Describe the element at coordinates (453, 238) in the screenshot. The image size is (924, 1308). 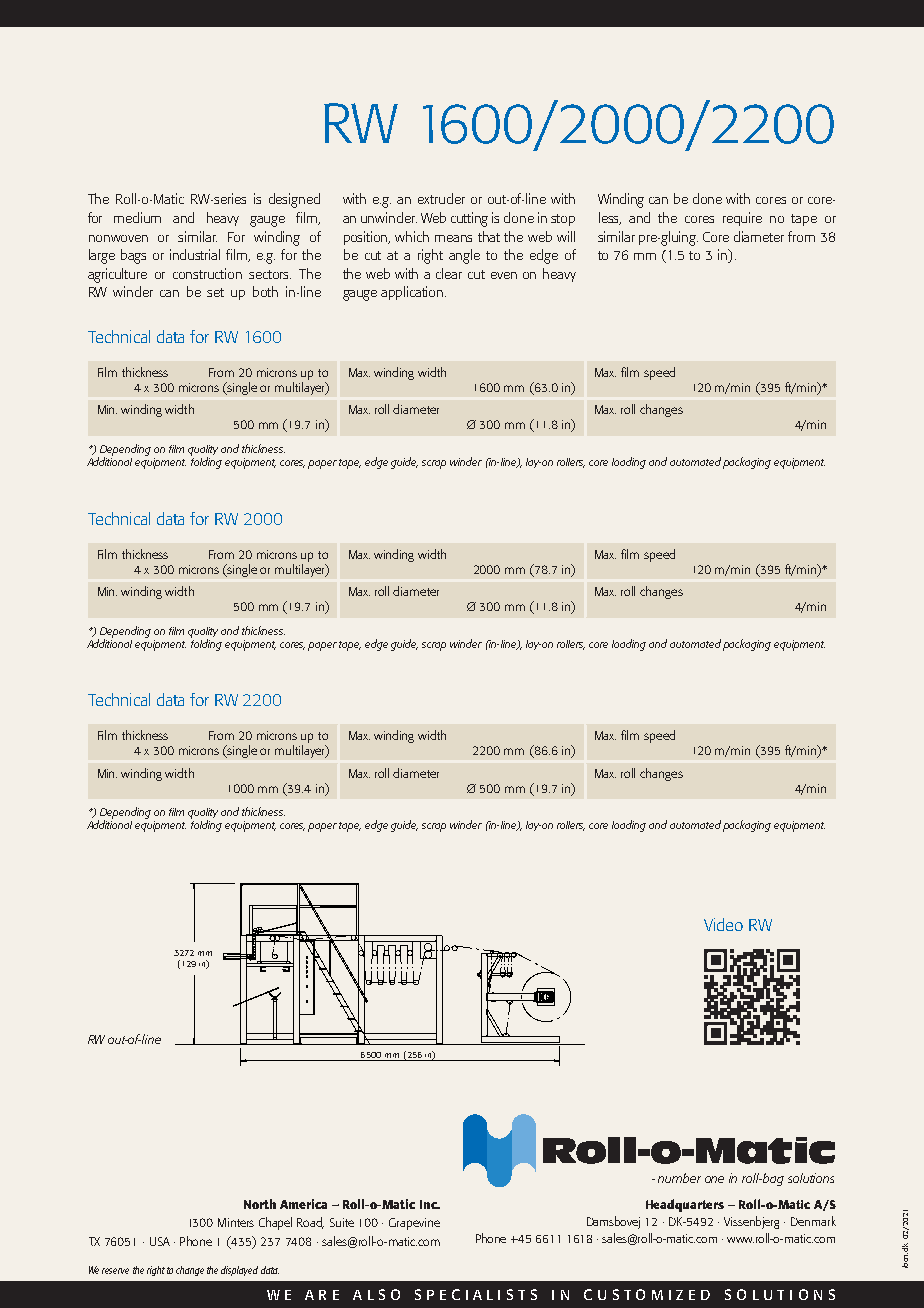
I see `means` at that location.
